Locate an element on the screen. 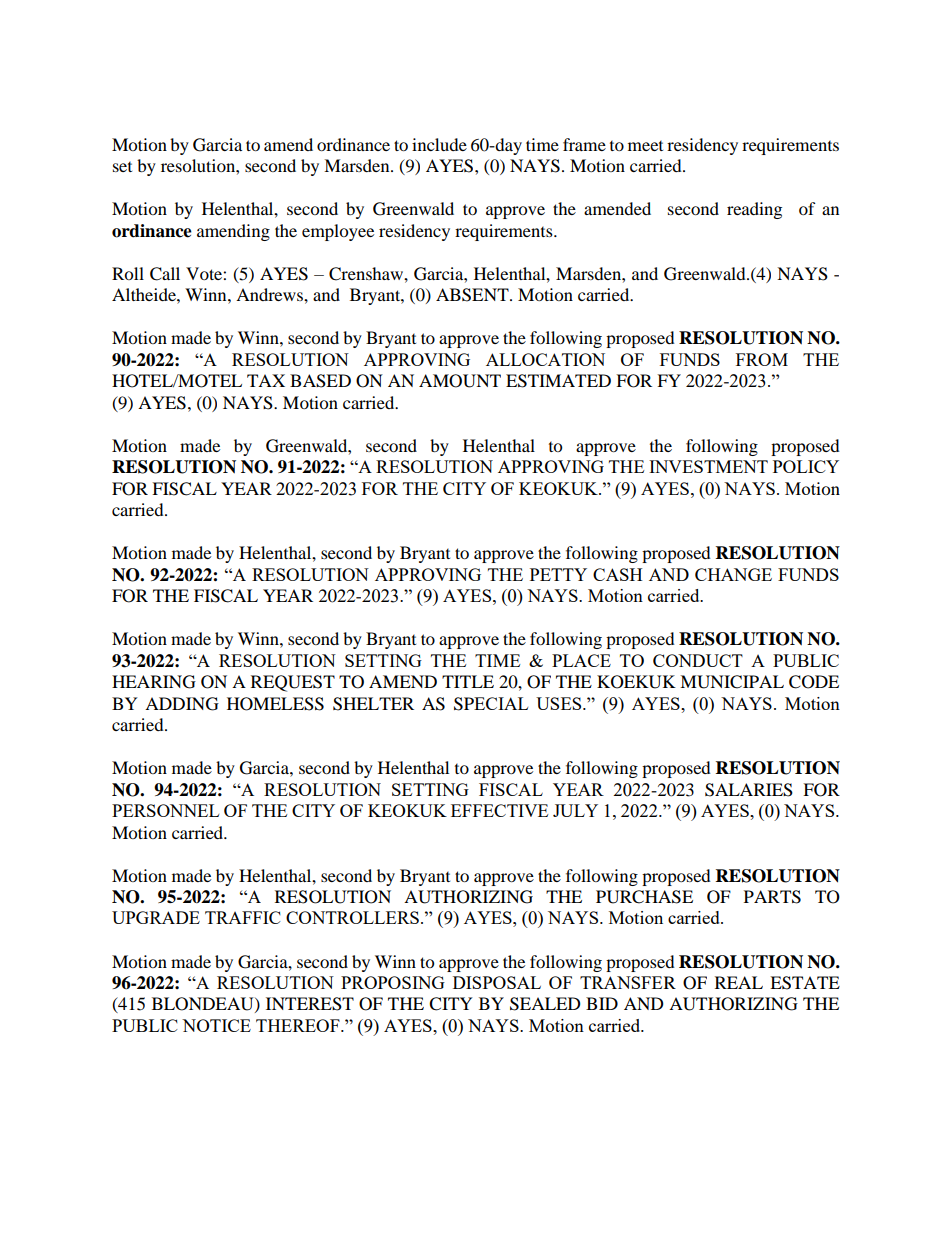  EFFECTIVE is located at coordinates (499, 810).
